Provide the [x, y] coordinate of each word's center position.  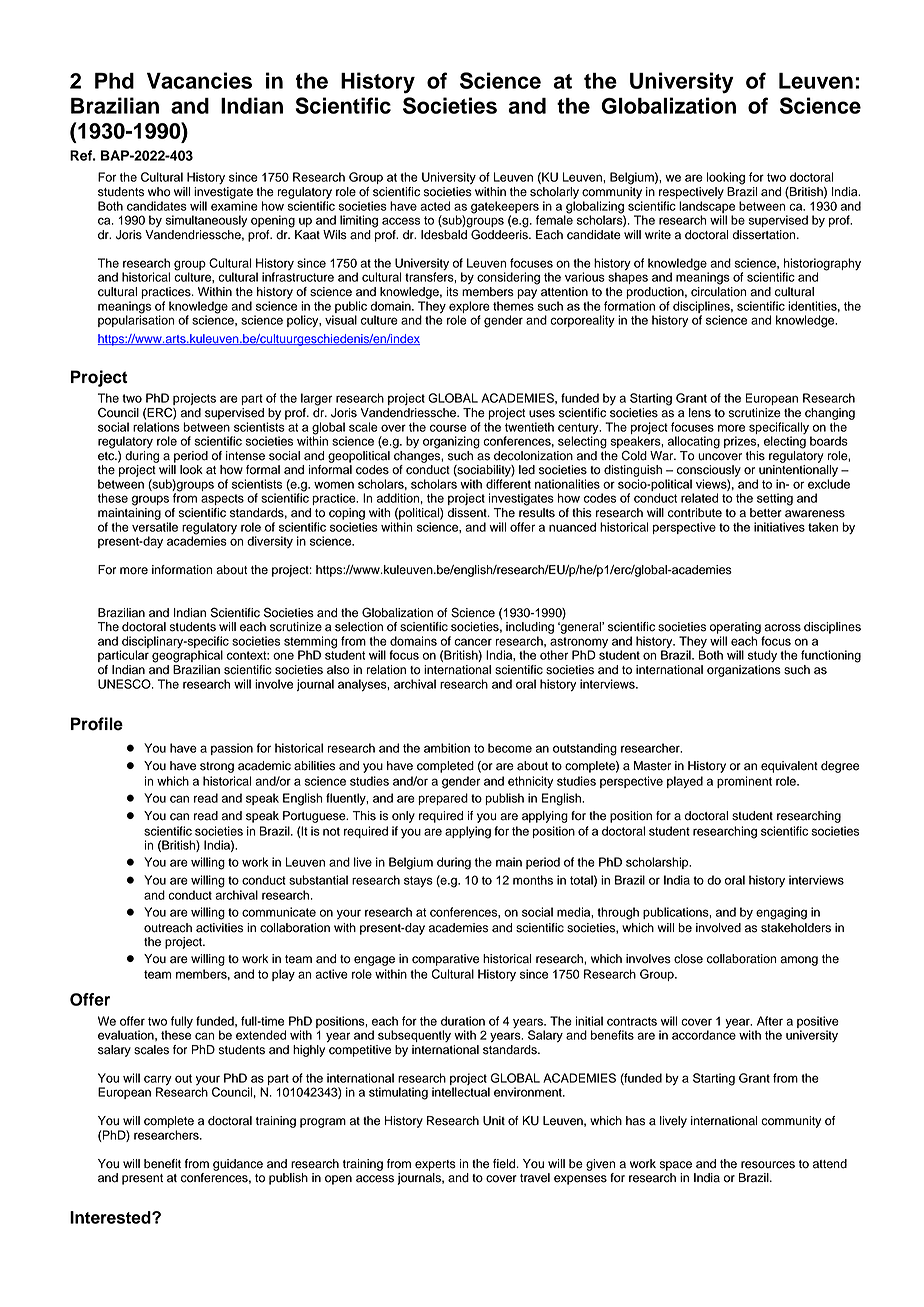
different [508, 484]
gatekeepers [505, 207]
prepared [443, 799]
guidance [238, 1165]
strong [217, 767]
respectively [691, 193]
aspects [222, 499]
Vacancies [199, 80]
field [505, 1164]
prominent [744, 782]
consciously [709, 471]
